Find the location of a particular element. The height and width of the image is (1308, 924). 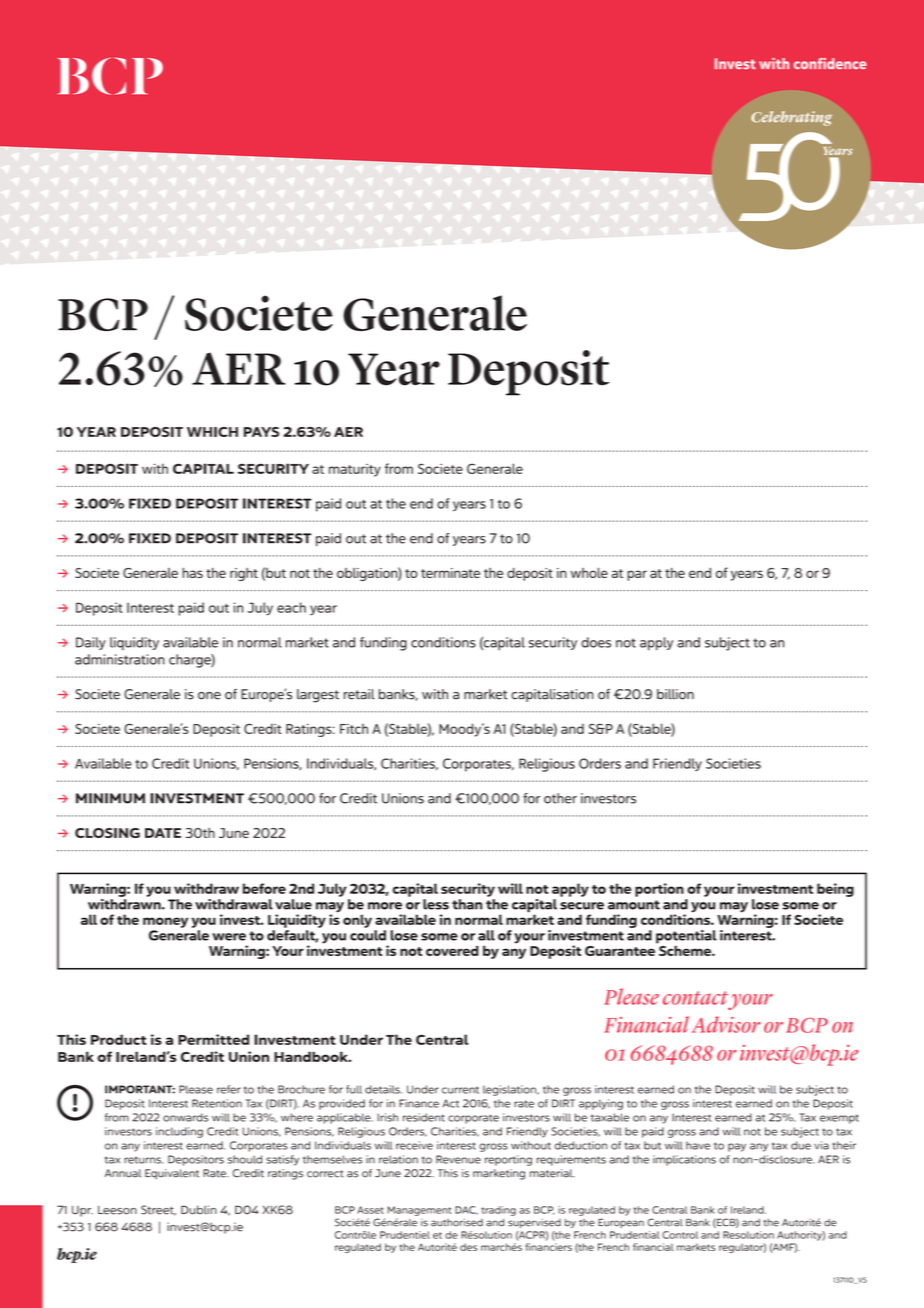

Street is located at coordinates (158, 1210).
